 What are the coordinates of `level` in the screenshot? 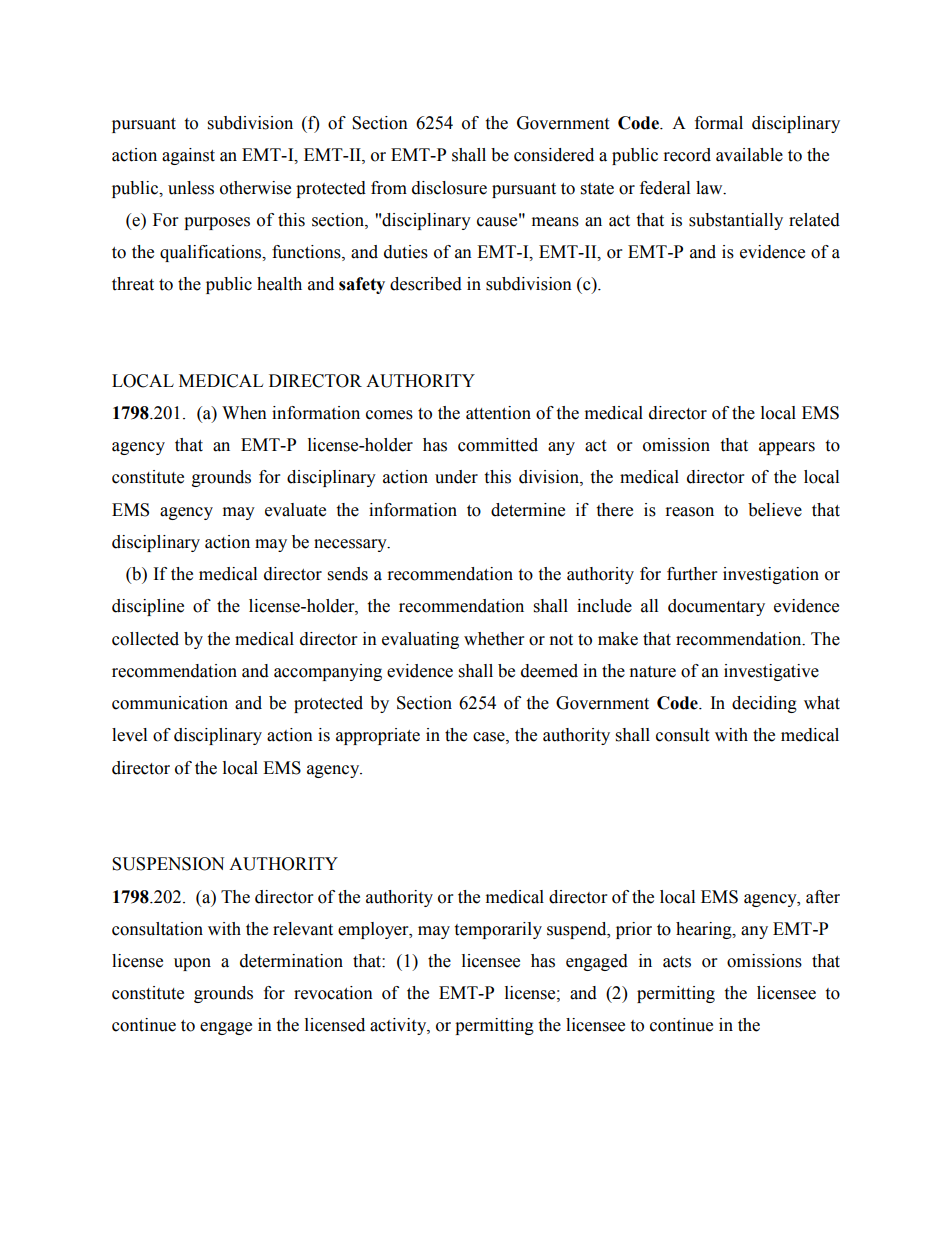 It's located at (129, 735).
